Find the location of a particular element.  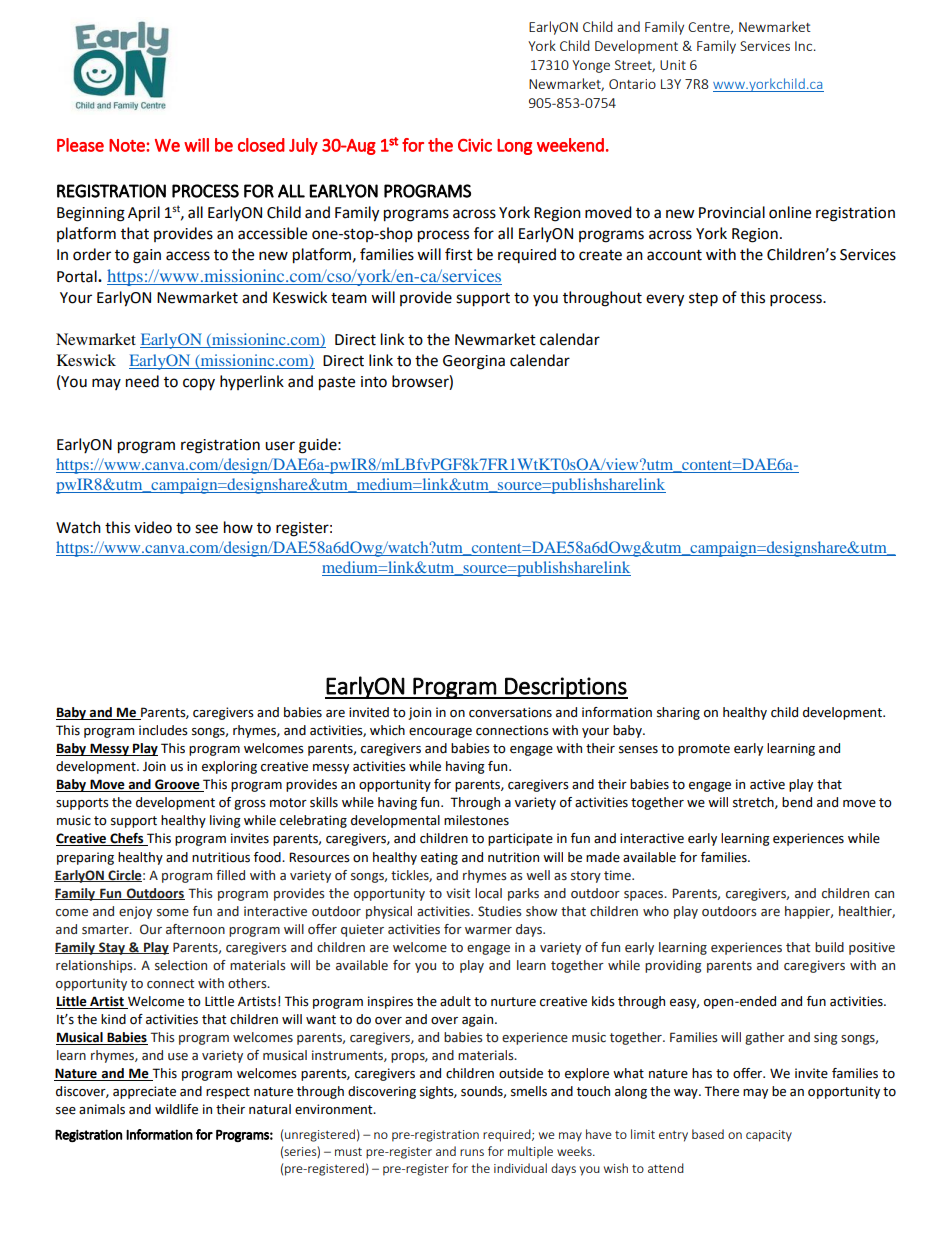

Groove is located at coordinates (177, 785).
